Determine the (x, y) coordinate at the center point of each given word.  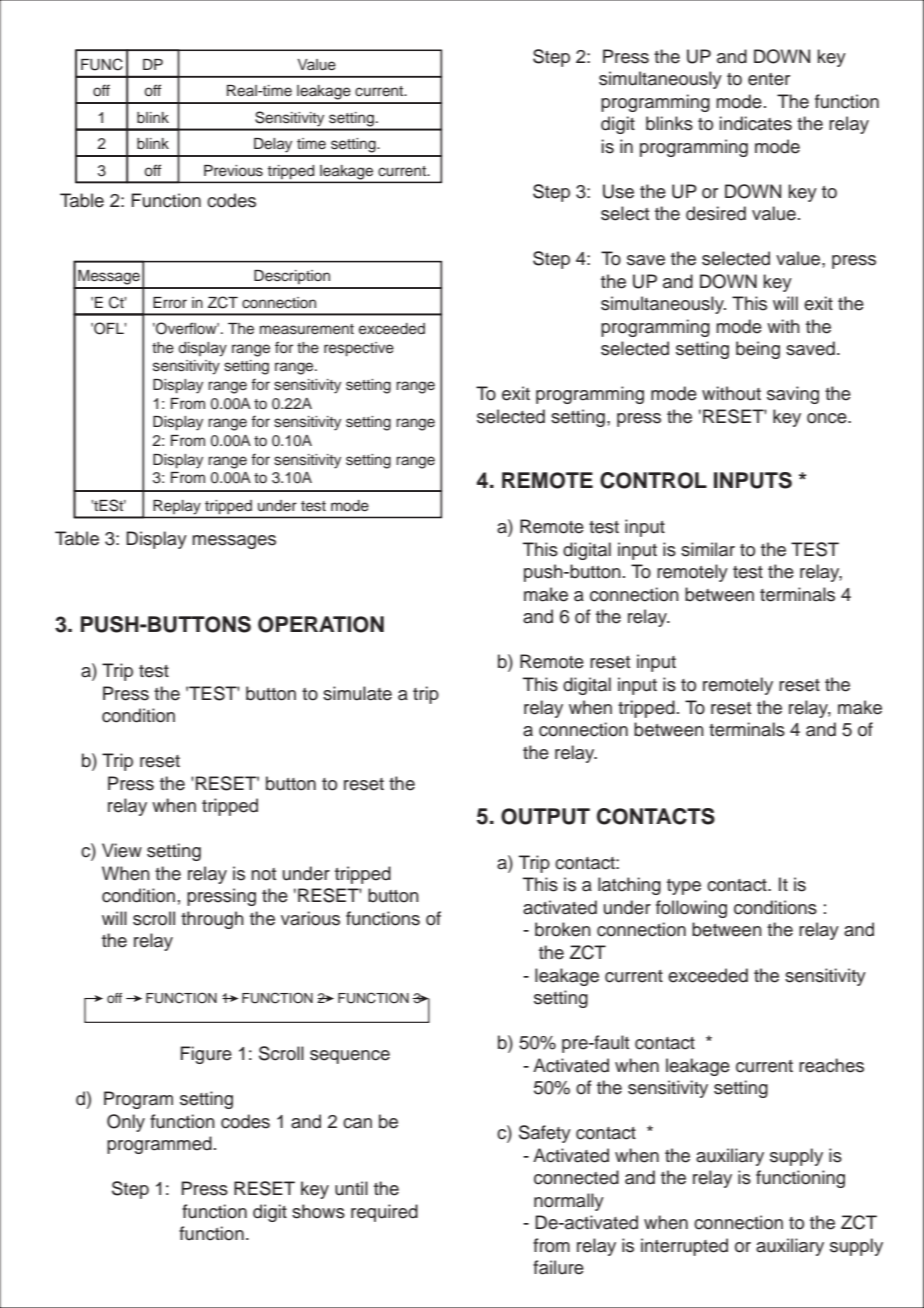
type (684, 887)
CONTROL (653, 480)
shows (318, 1211)
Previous (233, 171)
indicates (756, 123)
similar (708, 549)
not (263, 874)
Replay (177, 507)
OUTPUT (545, 816)
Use (618, 191)
